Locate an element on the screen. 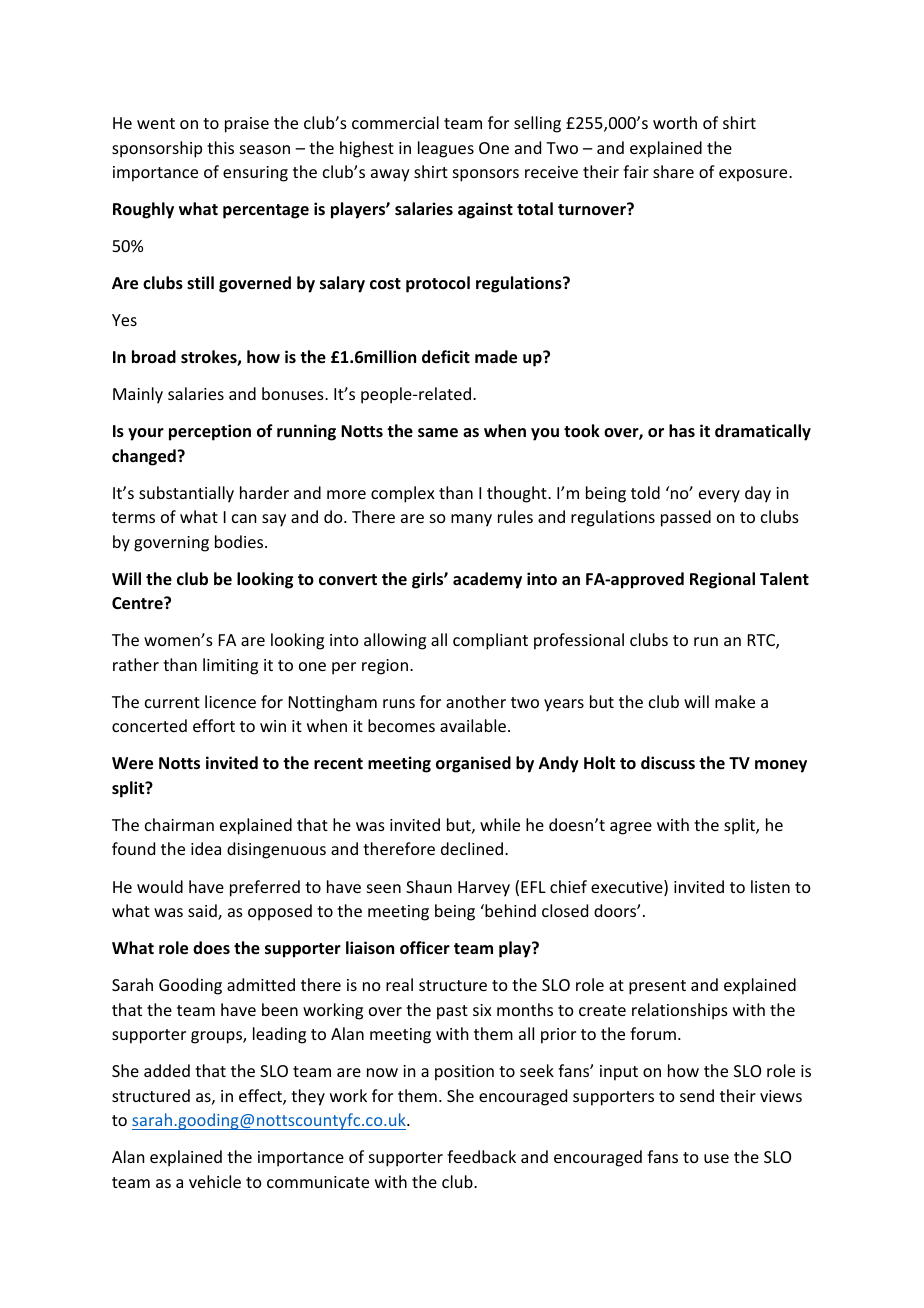  limiting is located at coordinates (230, 666).
